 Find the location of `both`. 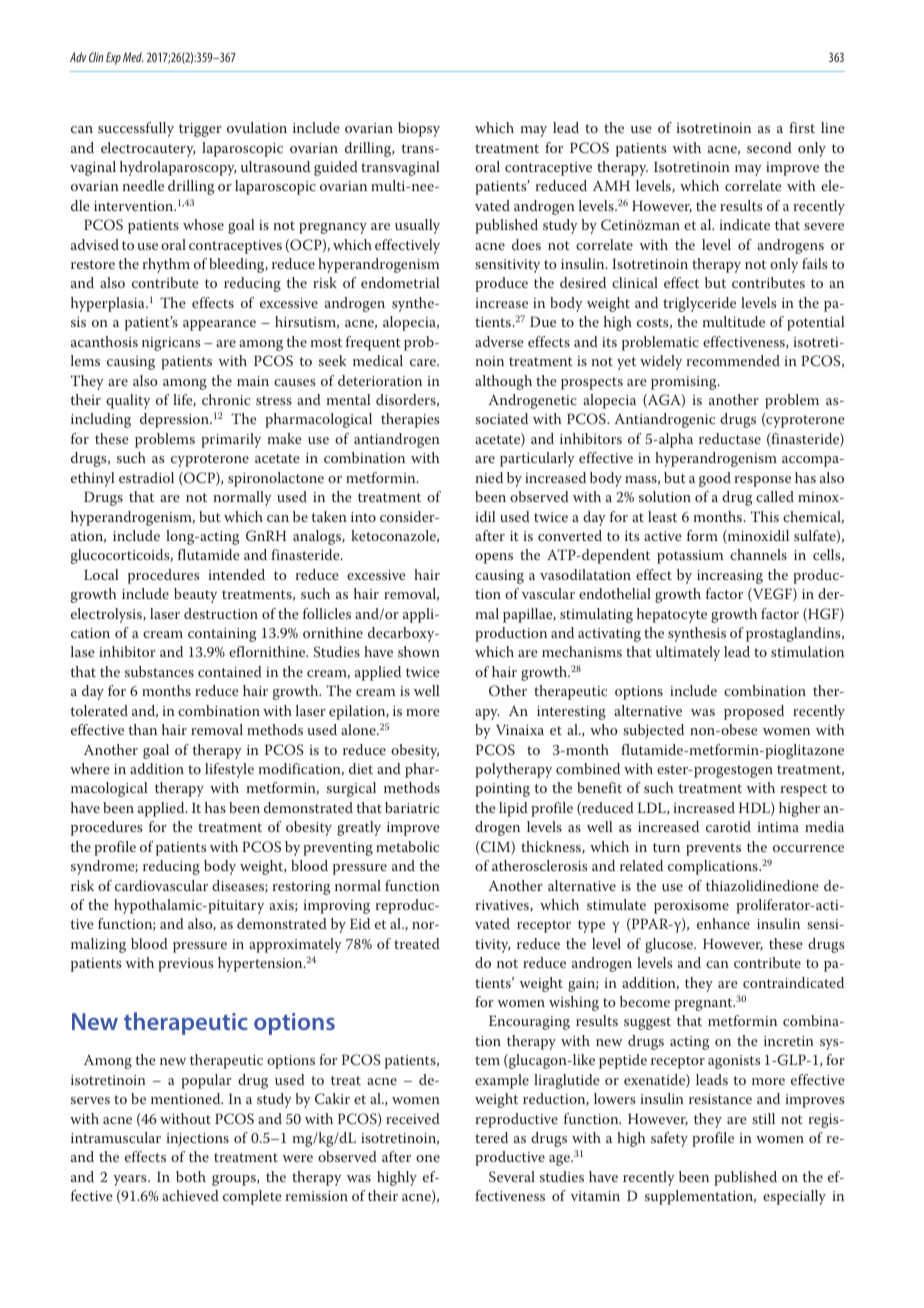

both is located at coordinates (191, 1176).
